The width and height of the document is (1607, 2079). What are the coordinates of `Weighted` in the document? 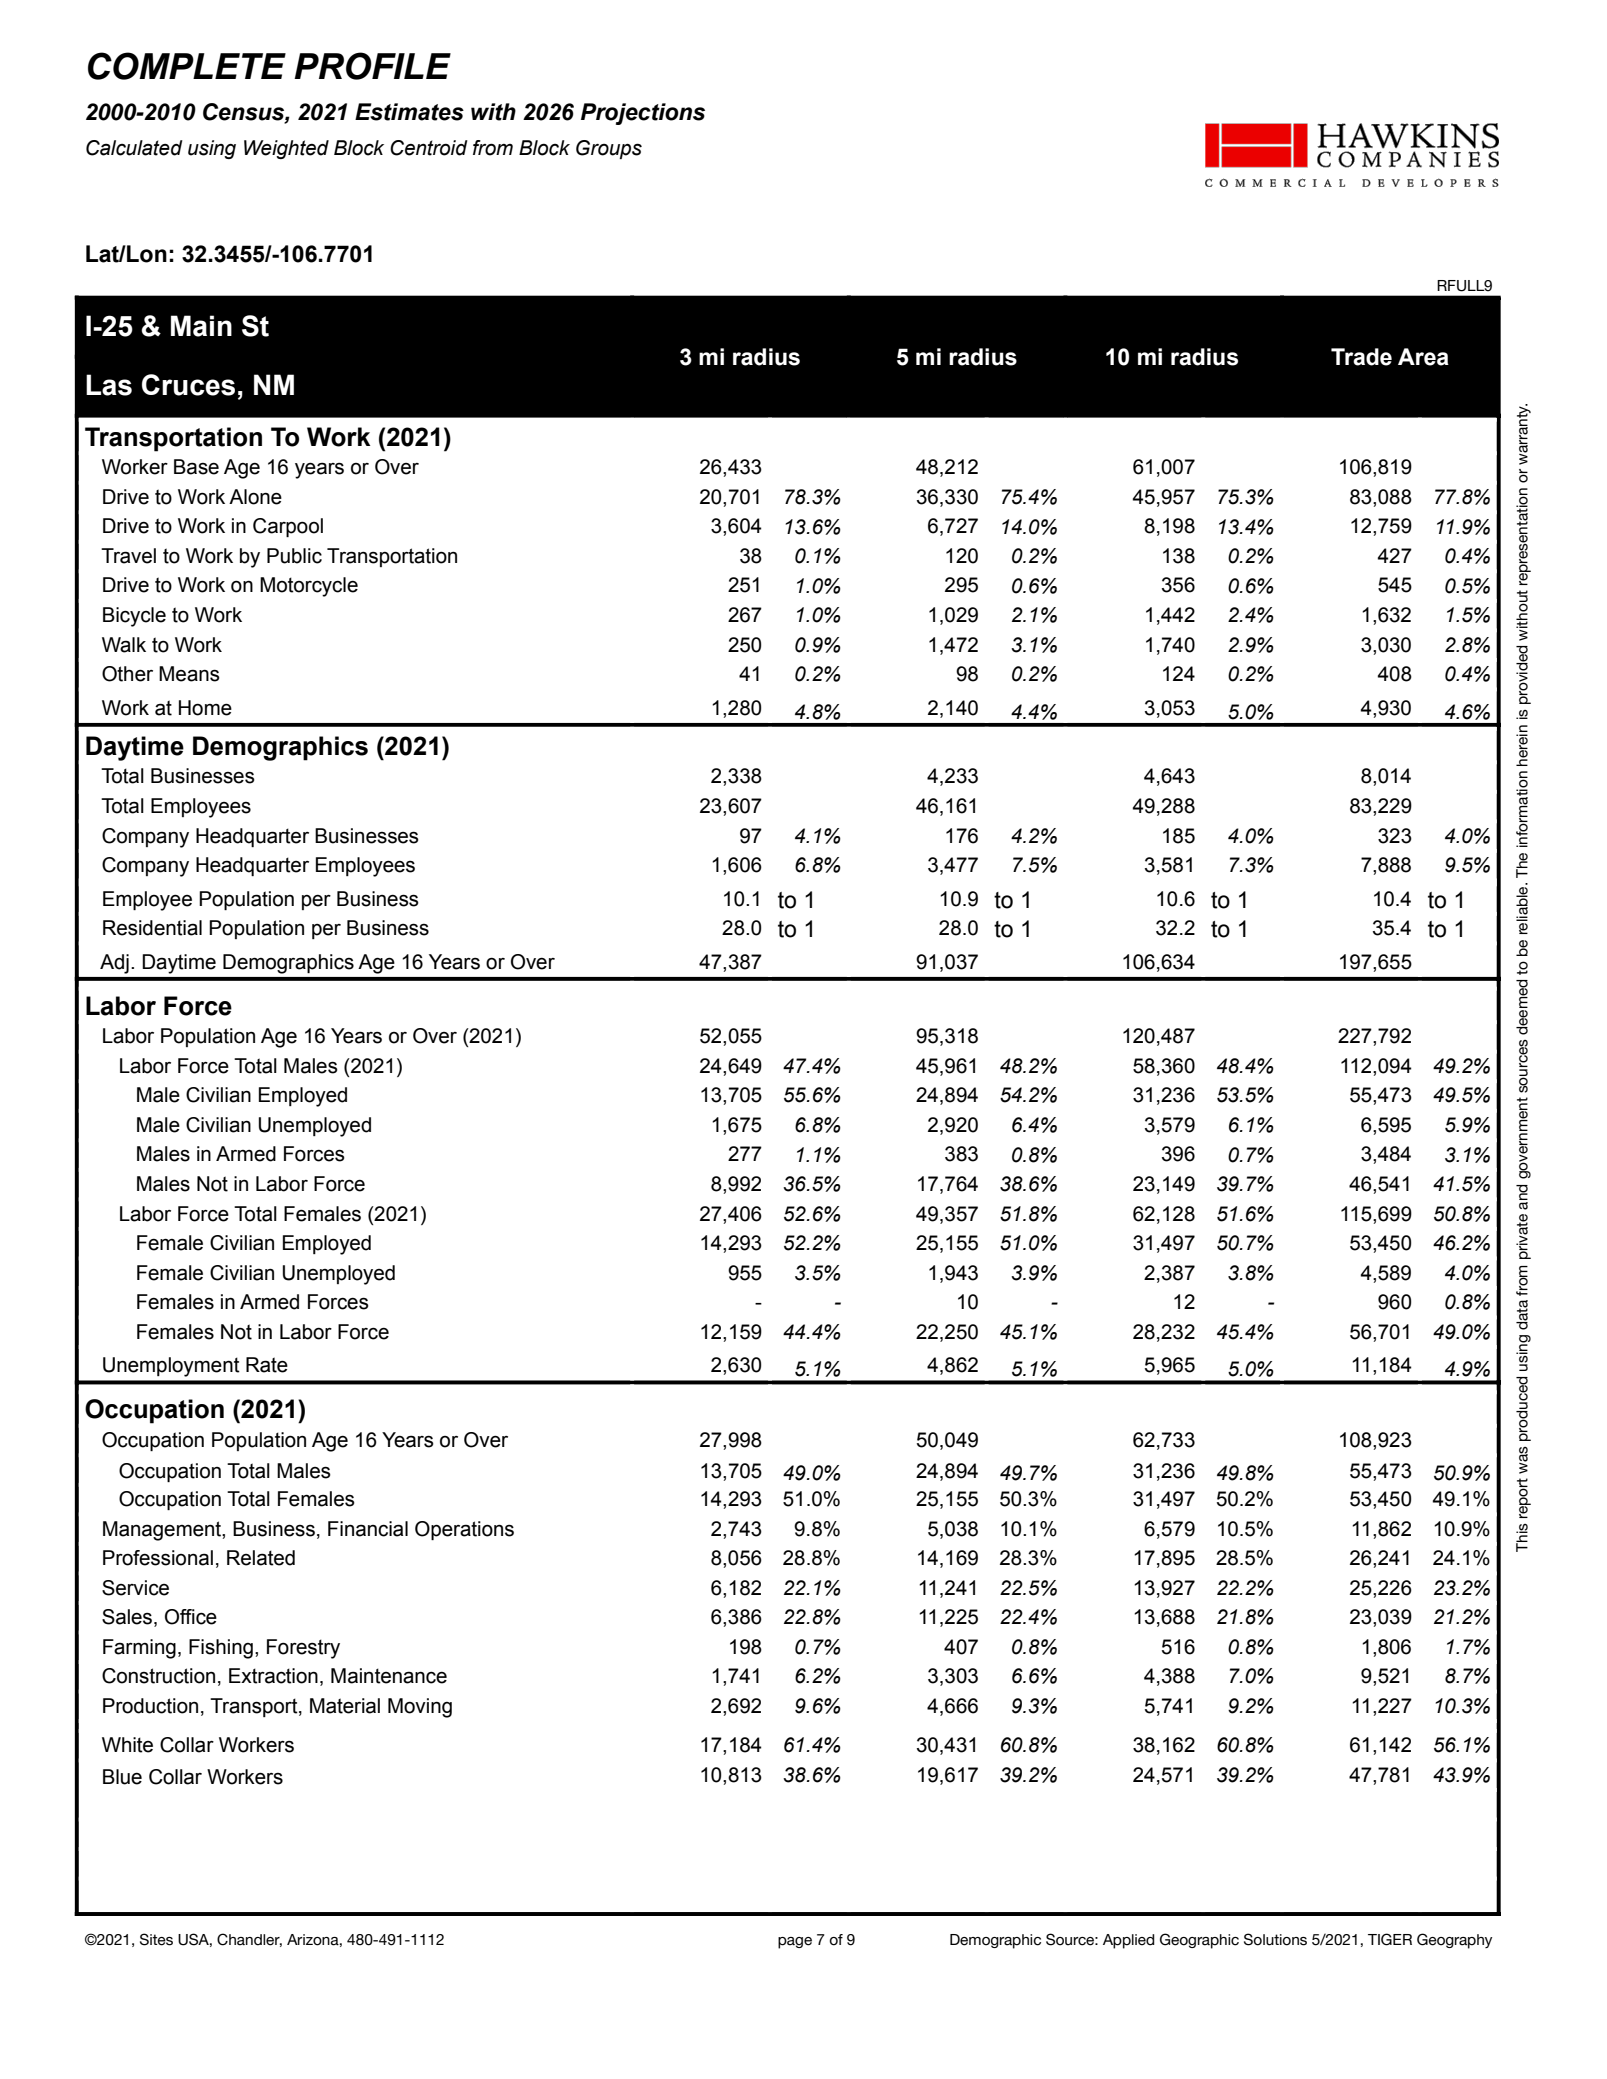 It's located at (286, 149).
